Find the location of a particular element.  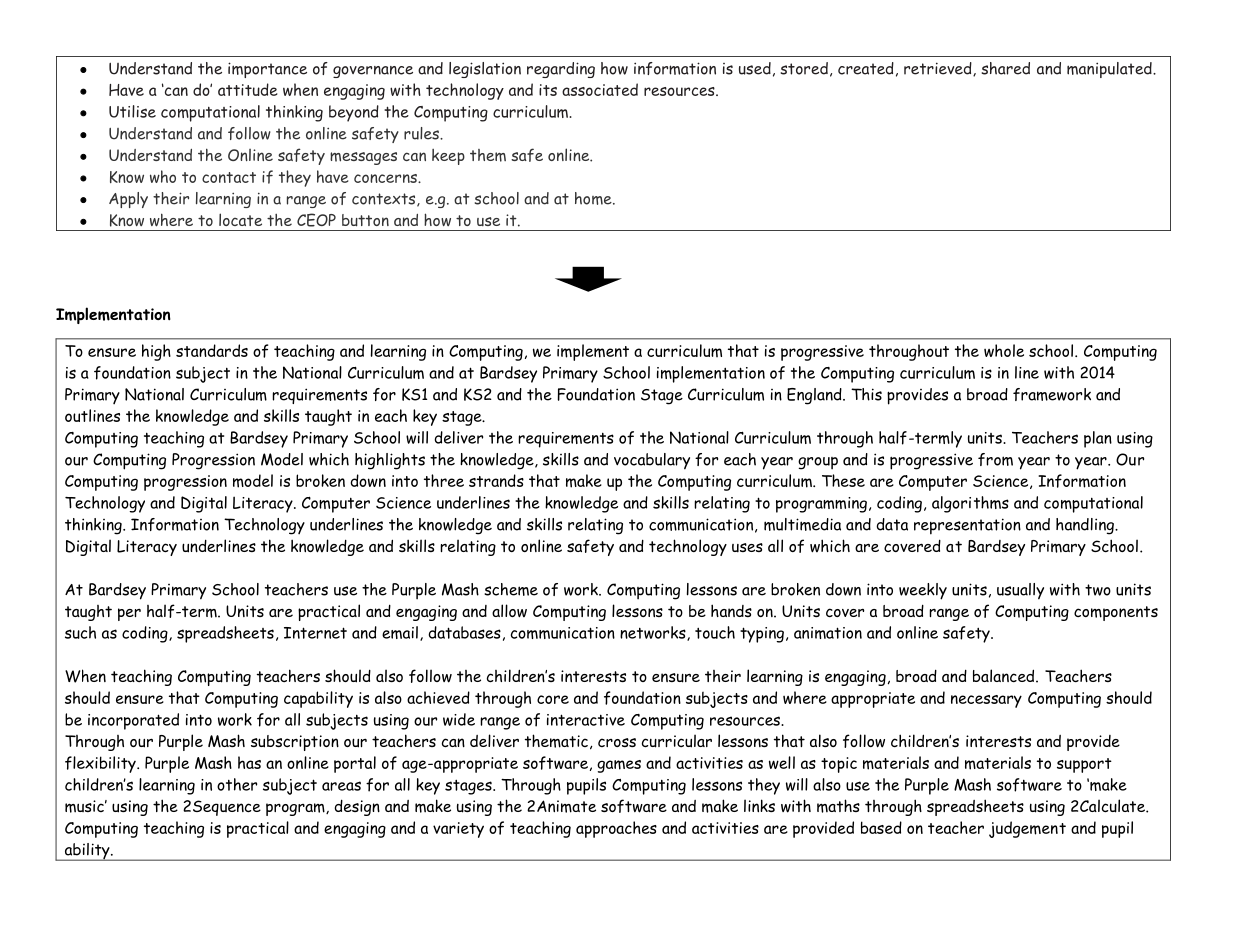

attitude is located at coordinates (248, 89).
